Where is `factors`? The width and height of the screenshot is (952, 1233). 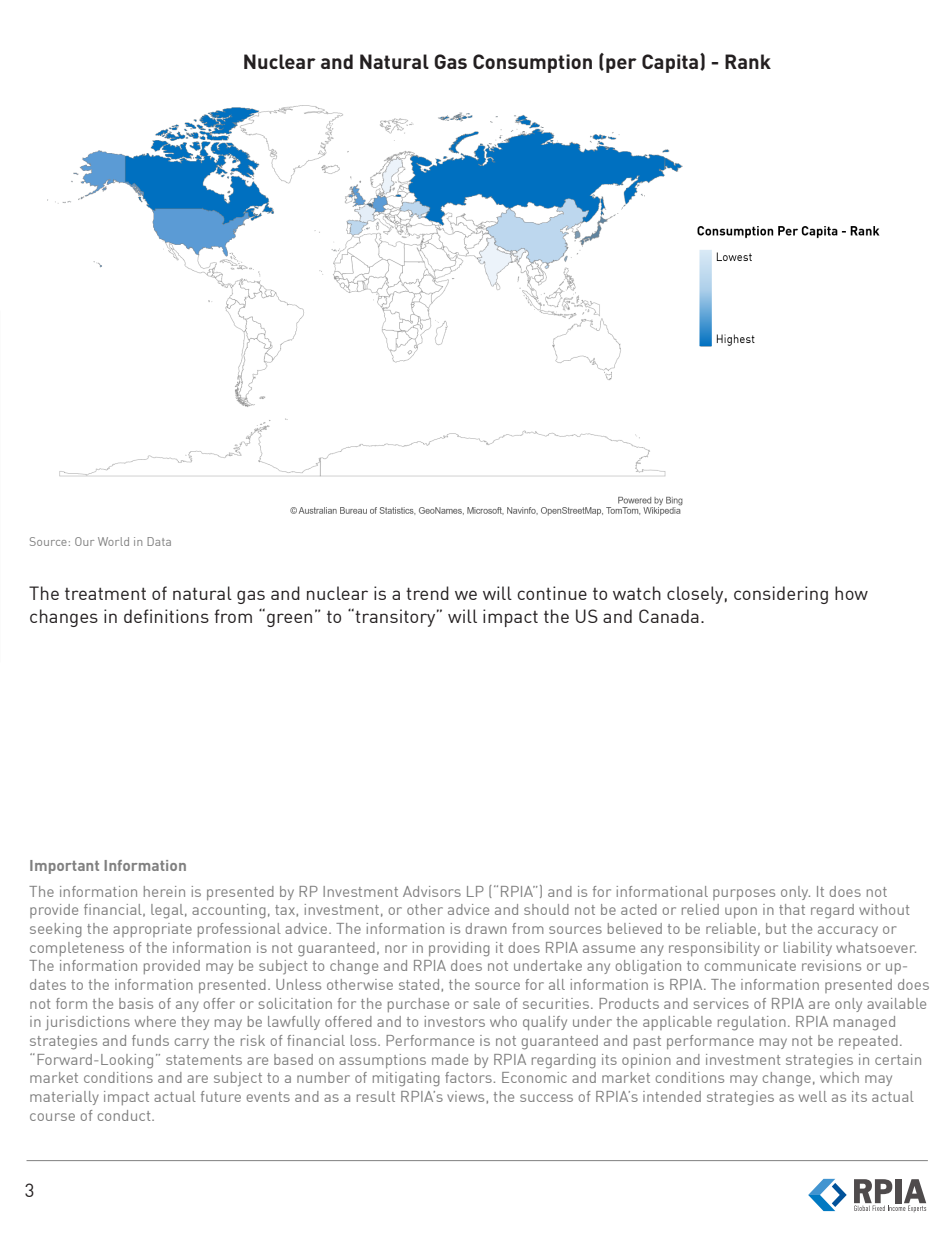
factors is located at coordinates (468, 1077).
